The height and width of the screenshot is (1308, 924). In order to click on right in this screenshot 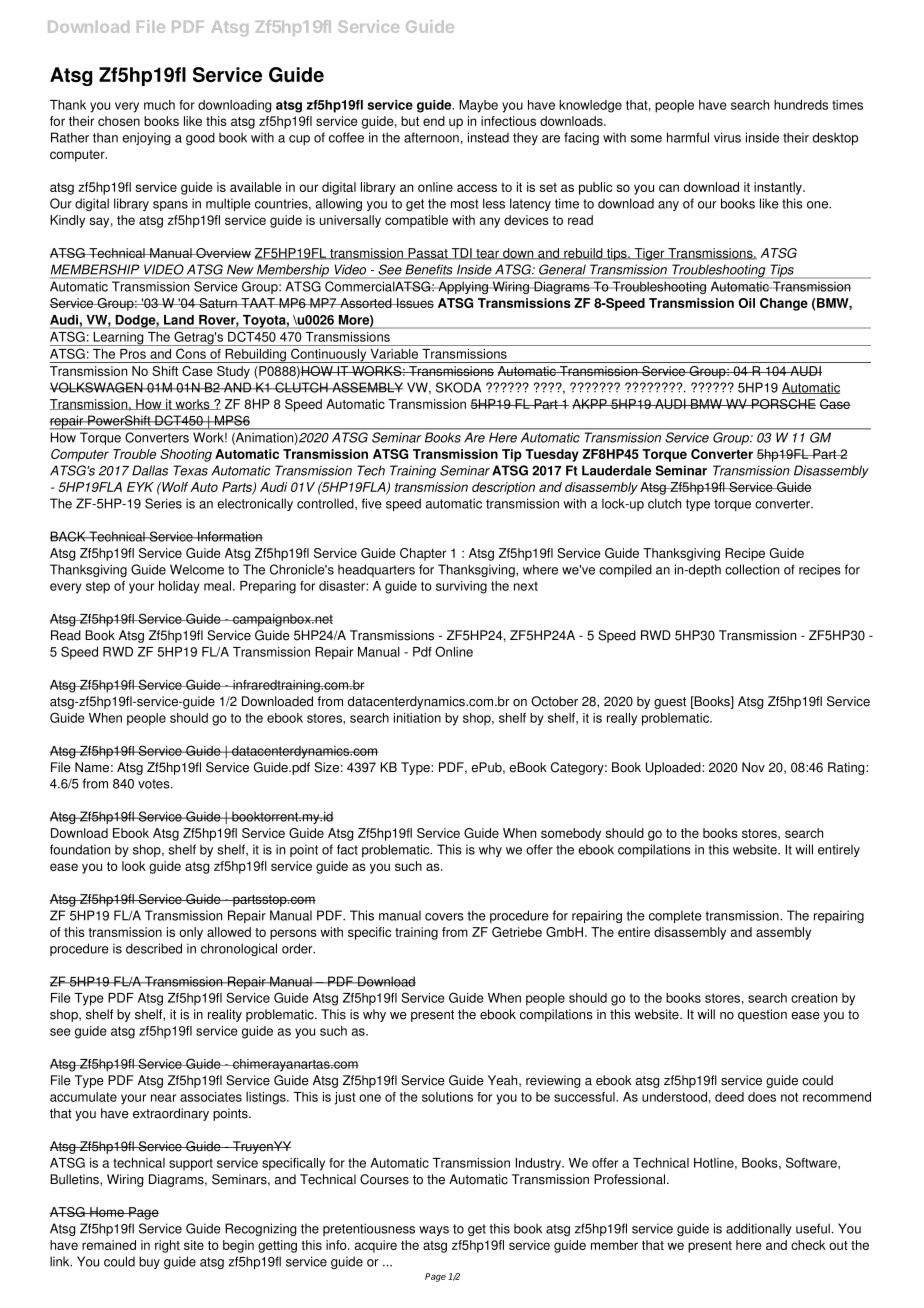, I will do `click(167, 1246)`.
